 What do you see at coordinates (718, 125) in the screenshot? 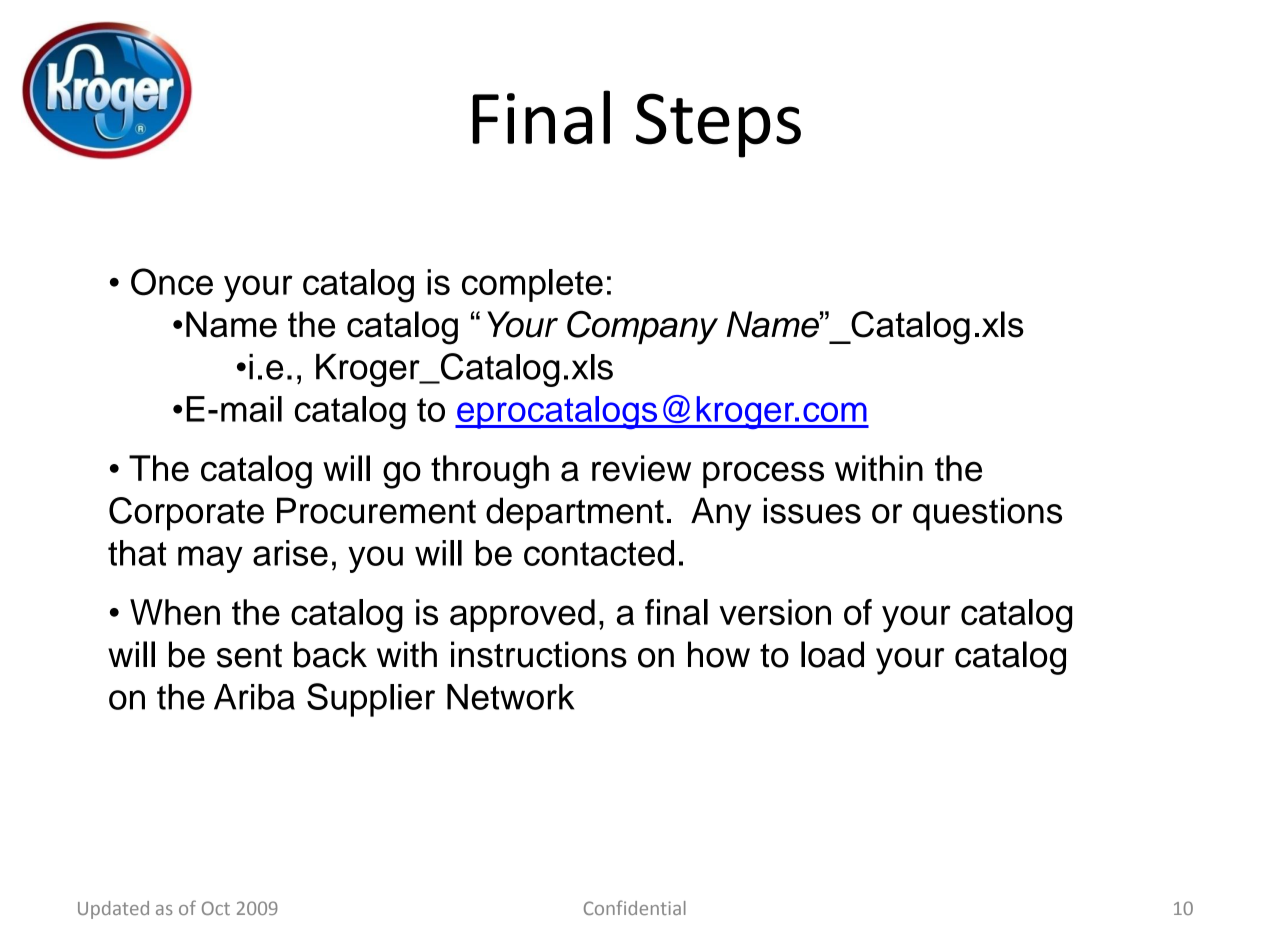
I see `Steps` at bounding box center [718, 125].
